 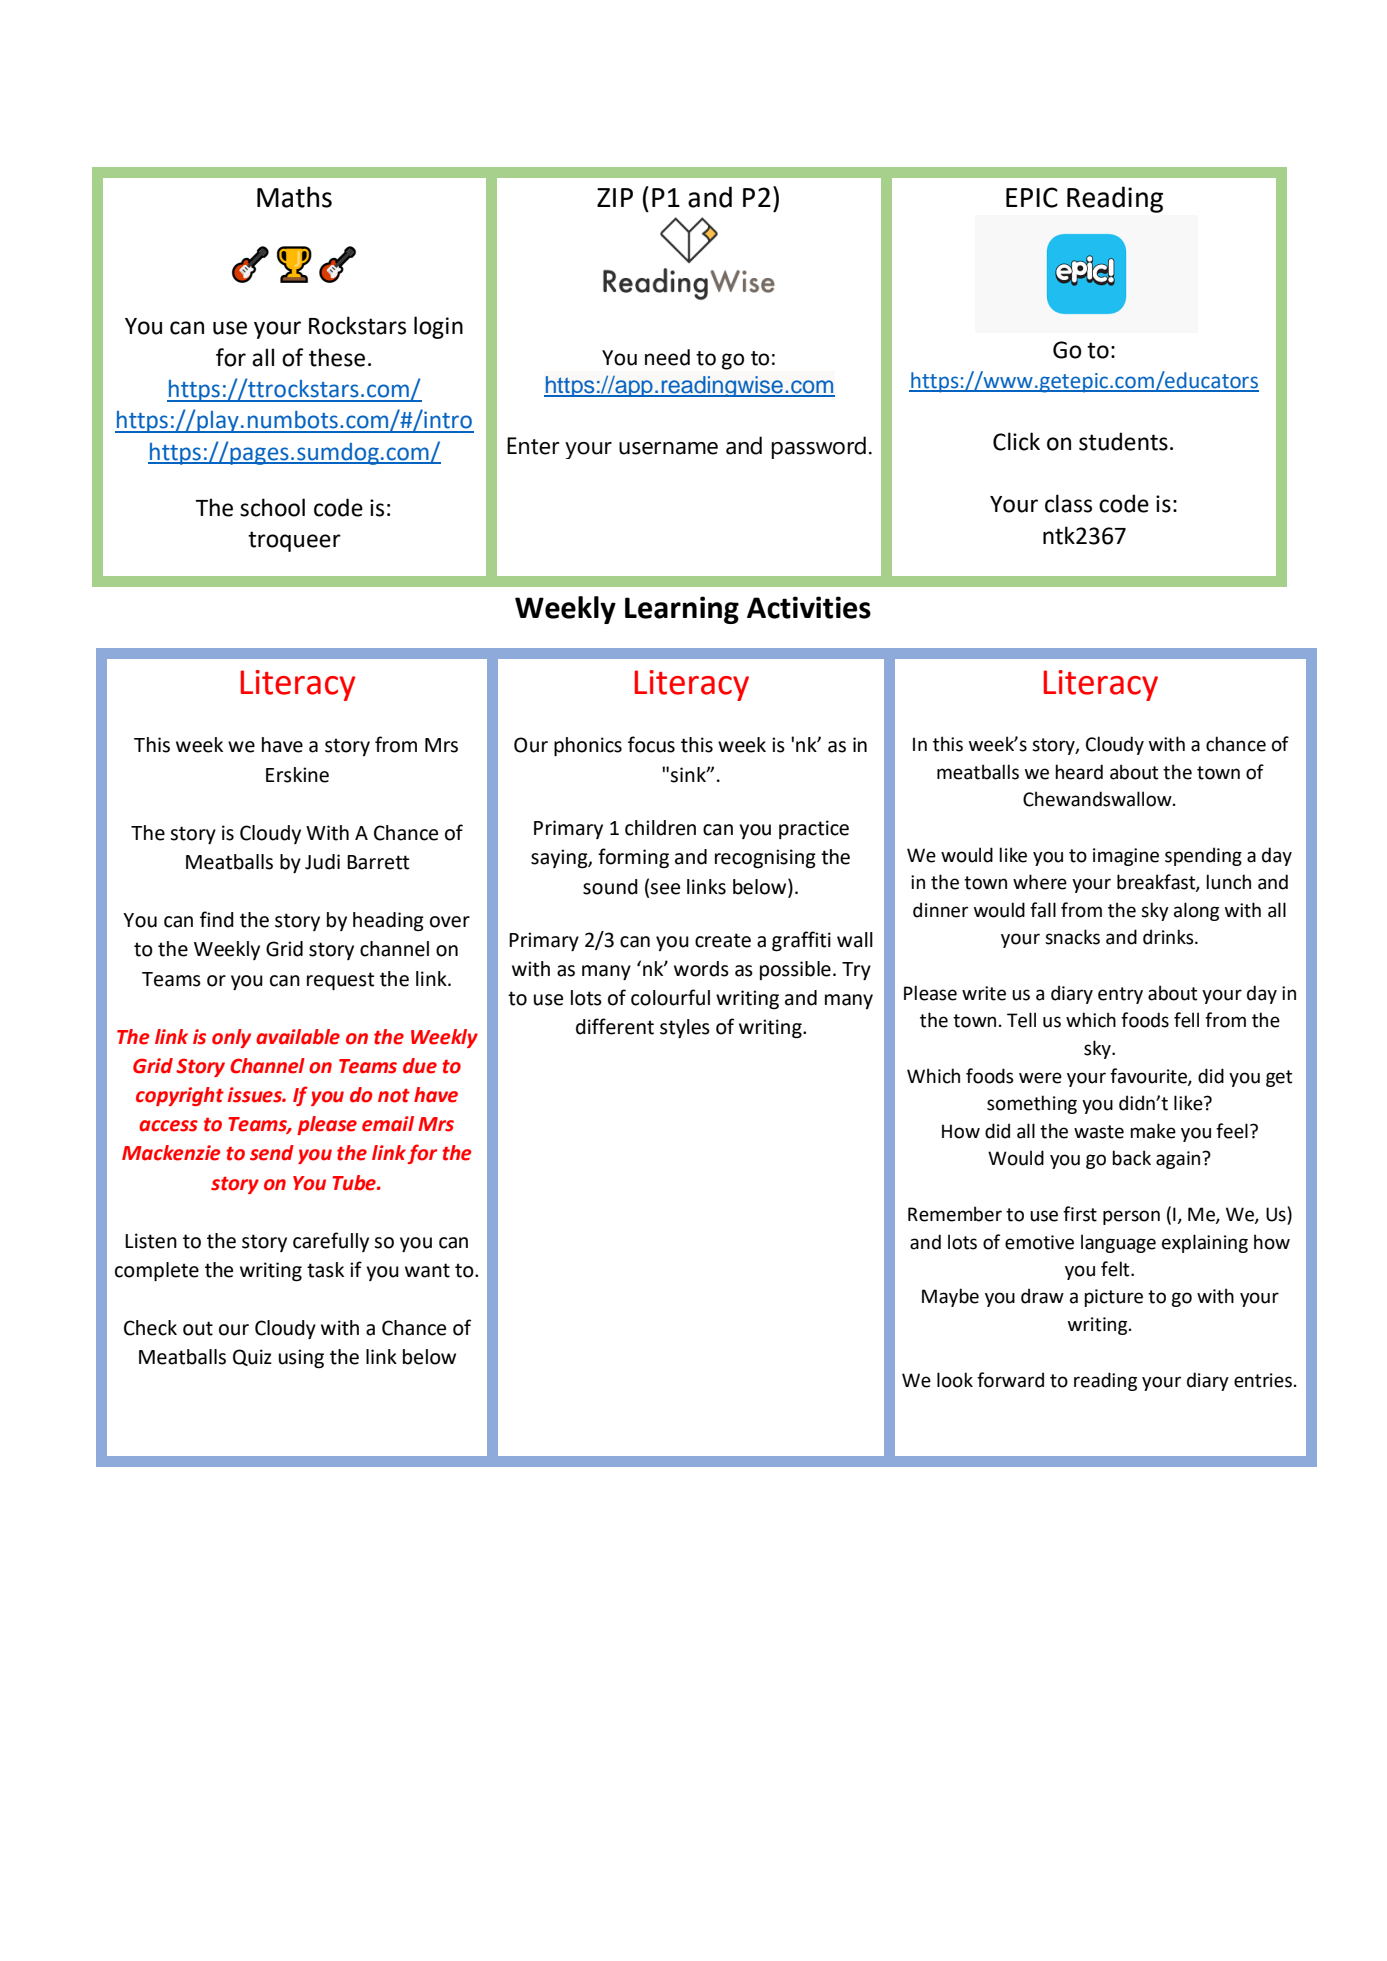 What do you see at coordinates (1040, 1078) in the screenshot?
I see `were` at bounding box center [1040, 1078].
